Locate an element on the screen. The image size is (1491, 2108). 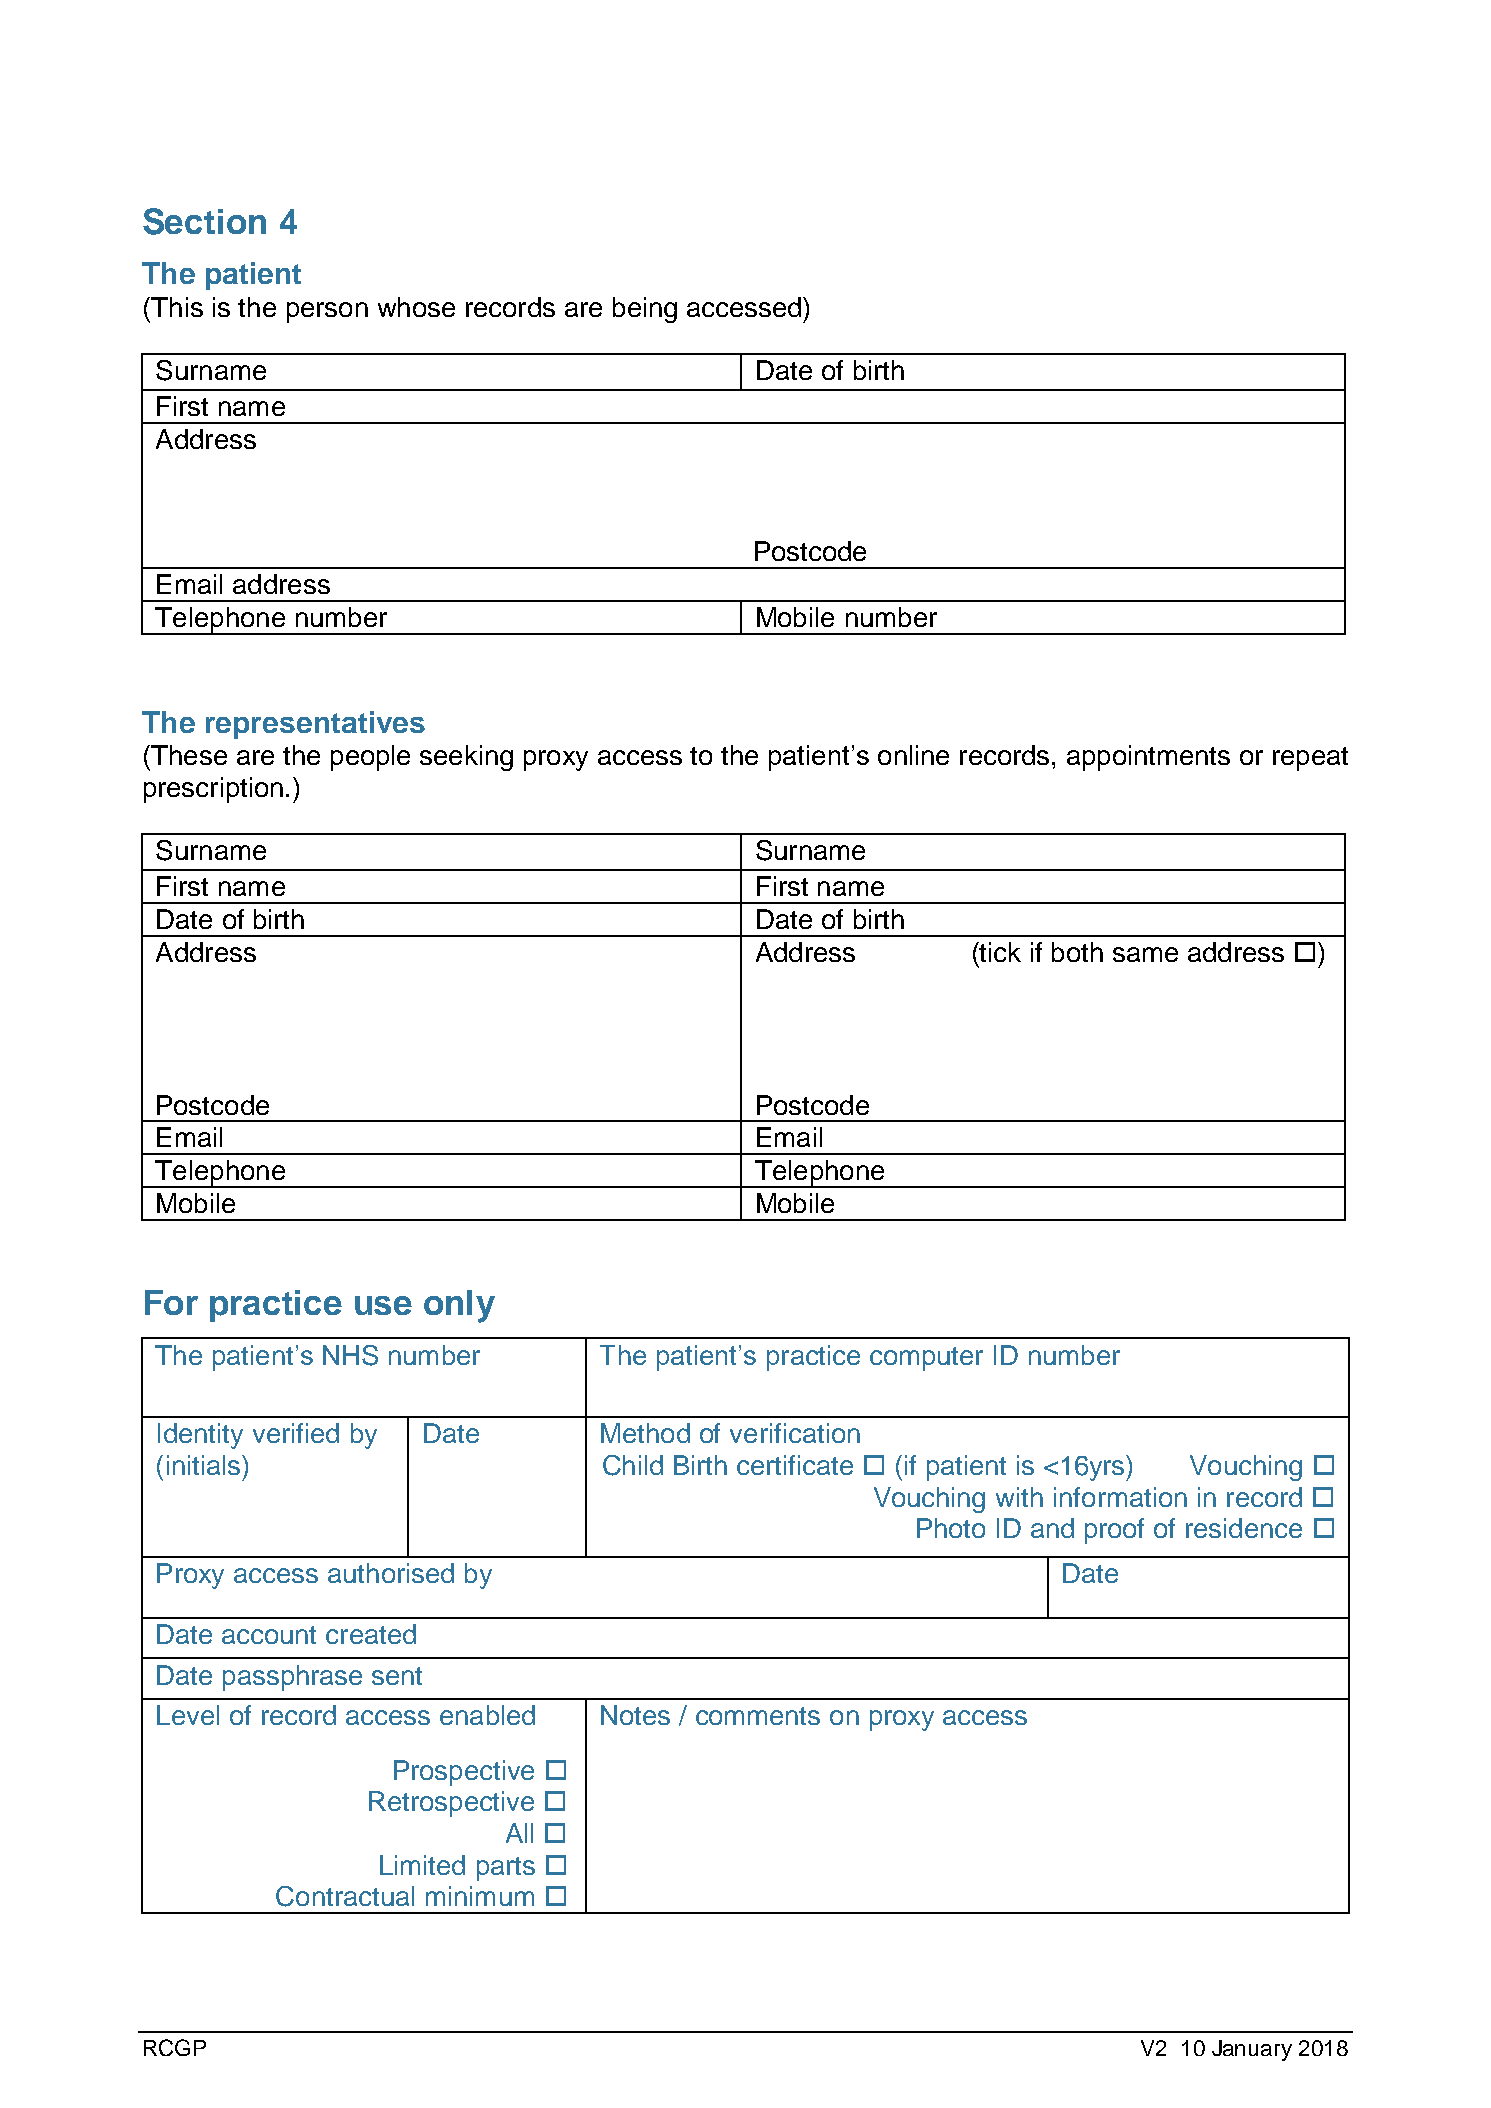
Contractual is located at coordinates (345, 1896).
